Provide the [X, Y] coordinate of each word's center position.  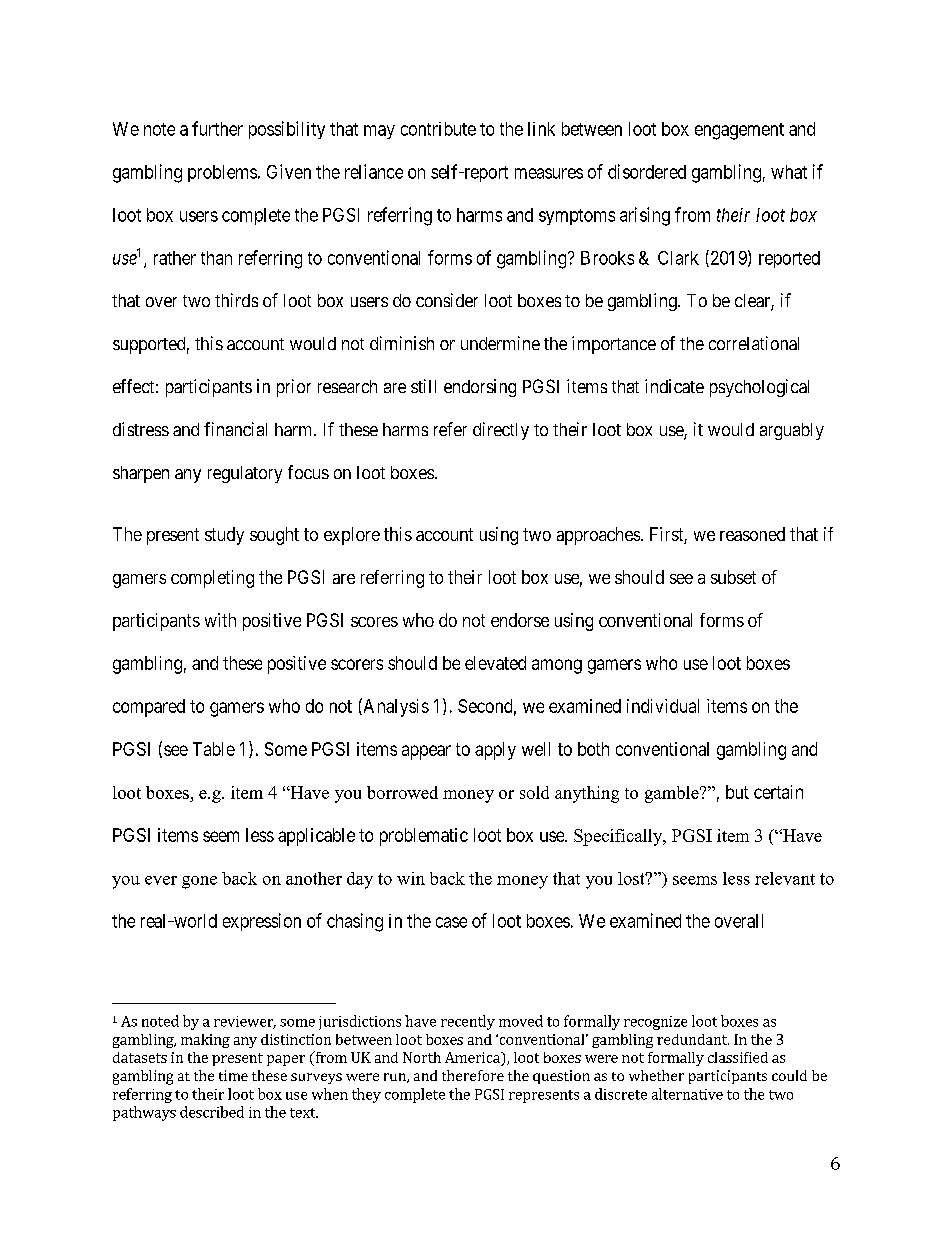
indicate [674, 386]
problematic [424, 837]
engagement [739, 131]
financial [235, 429]
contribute [438, 129]
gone [199, 882]
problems [222, 173]
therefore [473, 1075]
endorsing [480, 388]
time [233, 1075]
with [220, 620]
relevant [785, 878]
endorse [520, 620]
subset [733, 577]
